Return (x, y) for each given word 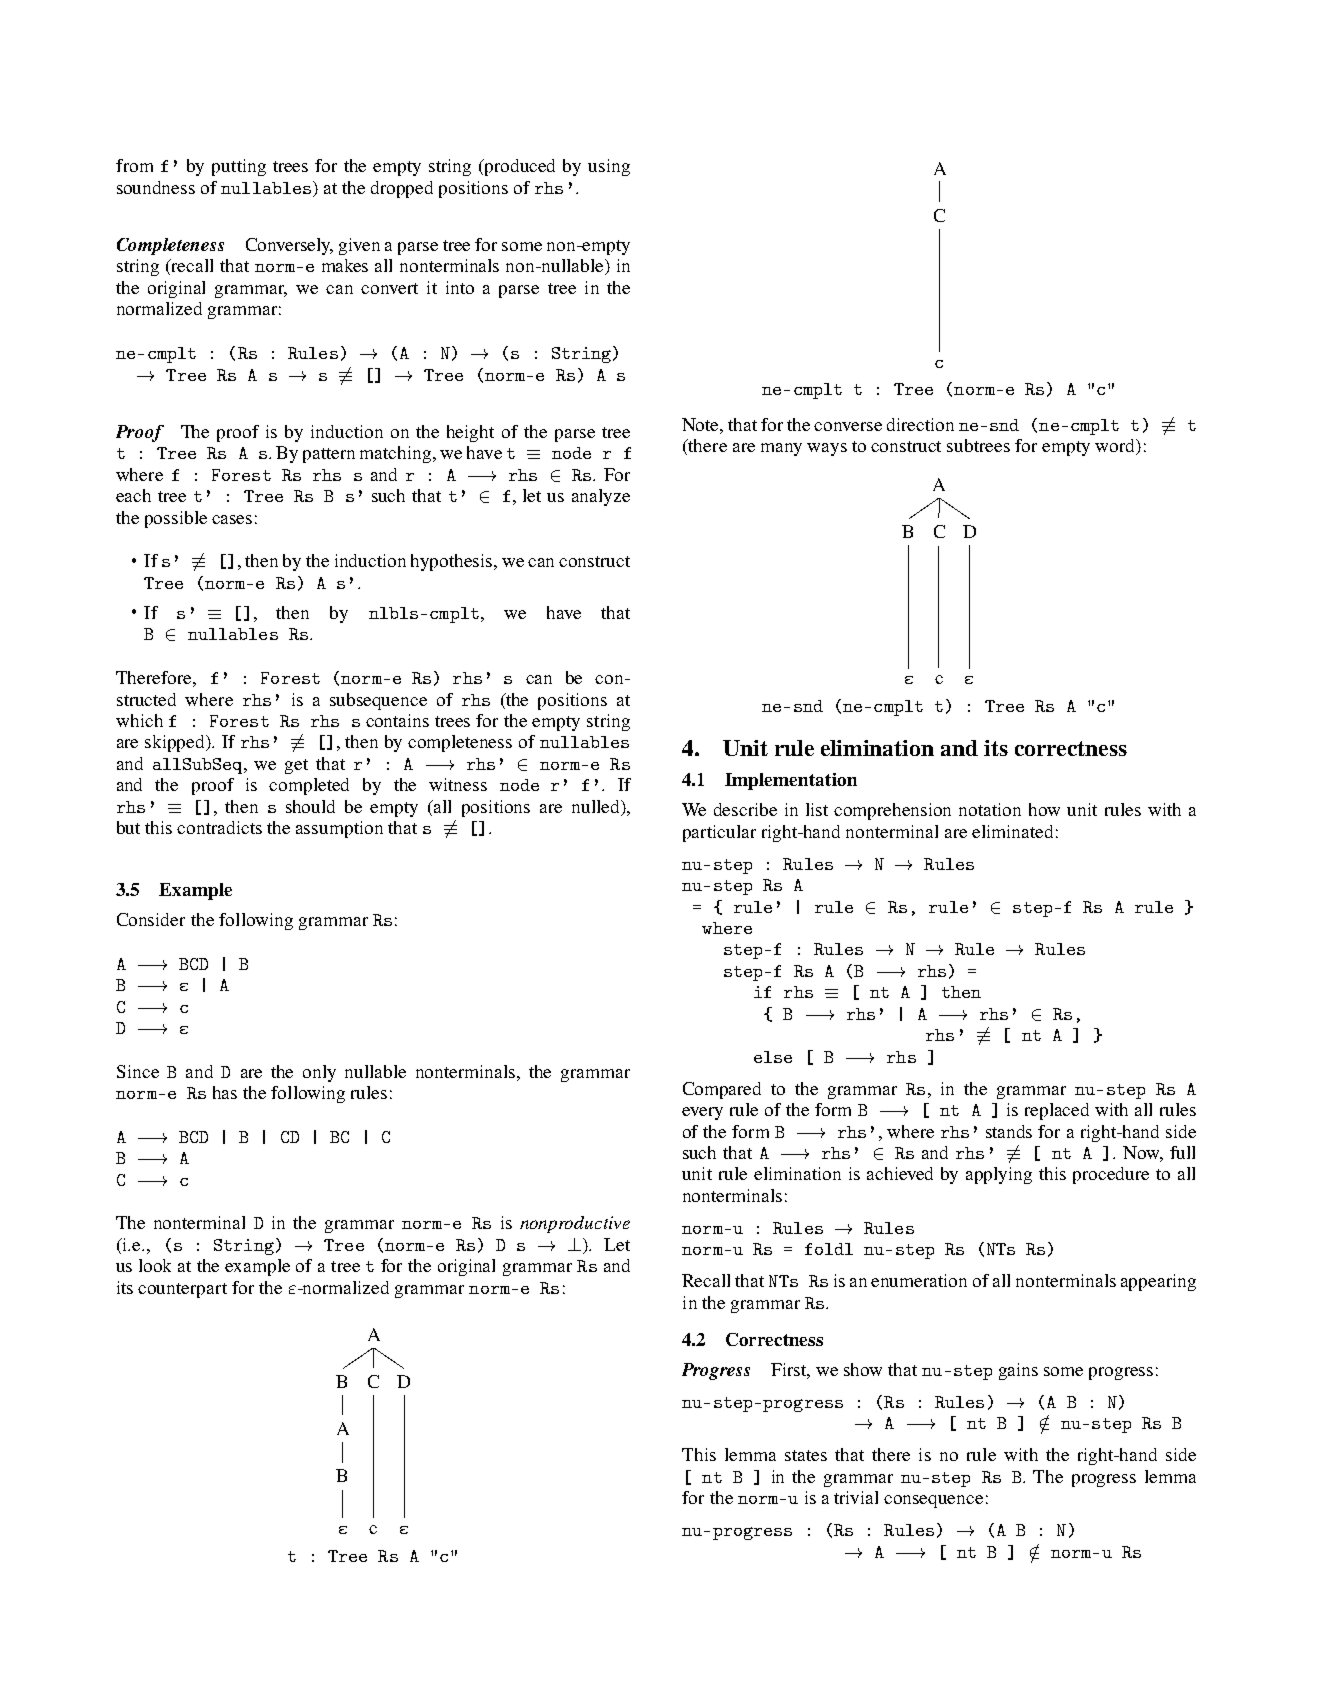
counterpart (182, 1290)
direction (920, 424)
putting (239, 167)
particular (719, 833)
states (806, 1455)
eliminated (1012, 831)
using (609, 167)
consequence (933, 1501)
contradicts (219, 827)
